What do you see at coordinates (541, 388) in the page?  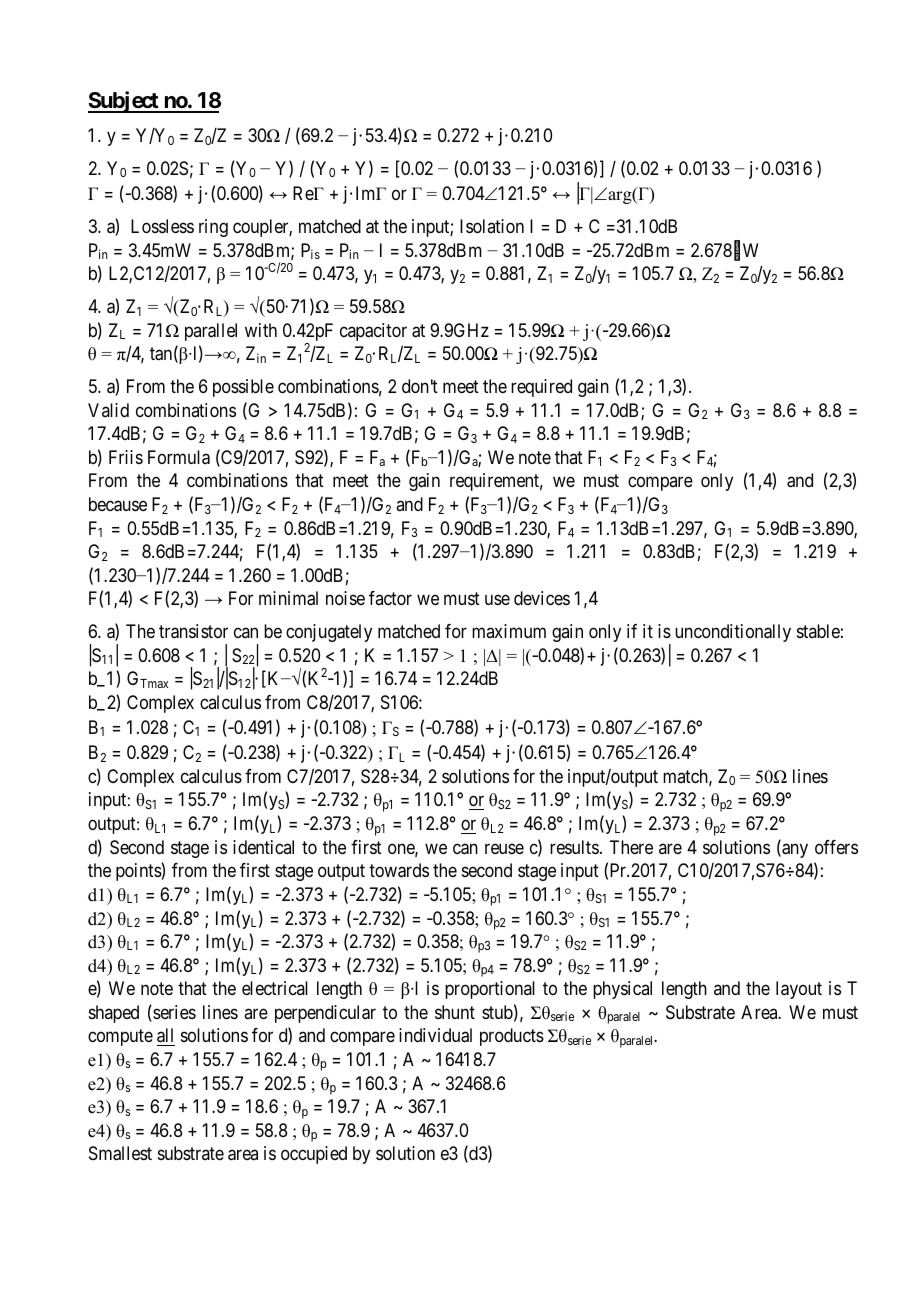 I see `required` at bounding box center [541, 388].
